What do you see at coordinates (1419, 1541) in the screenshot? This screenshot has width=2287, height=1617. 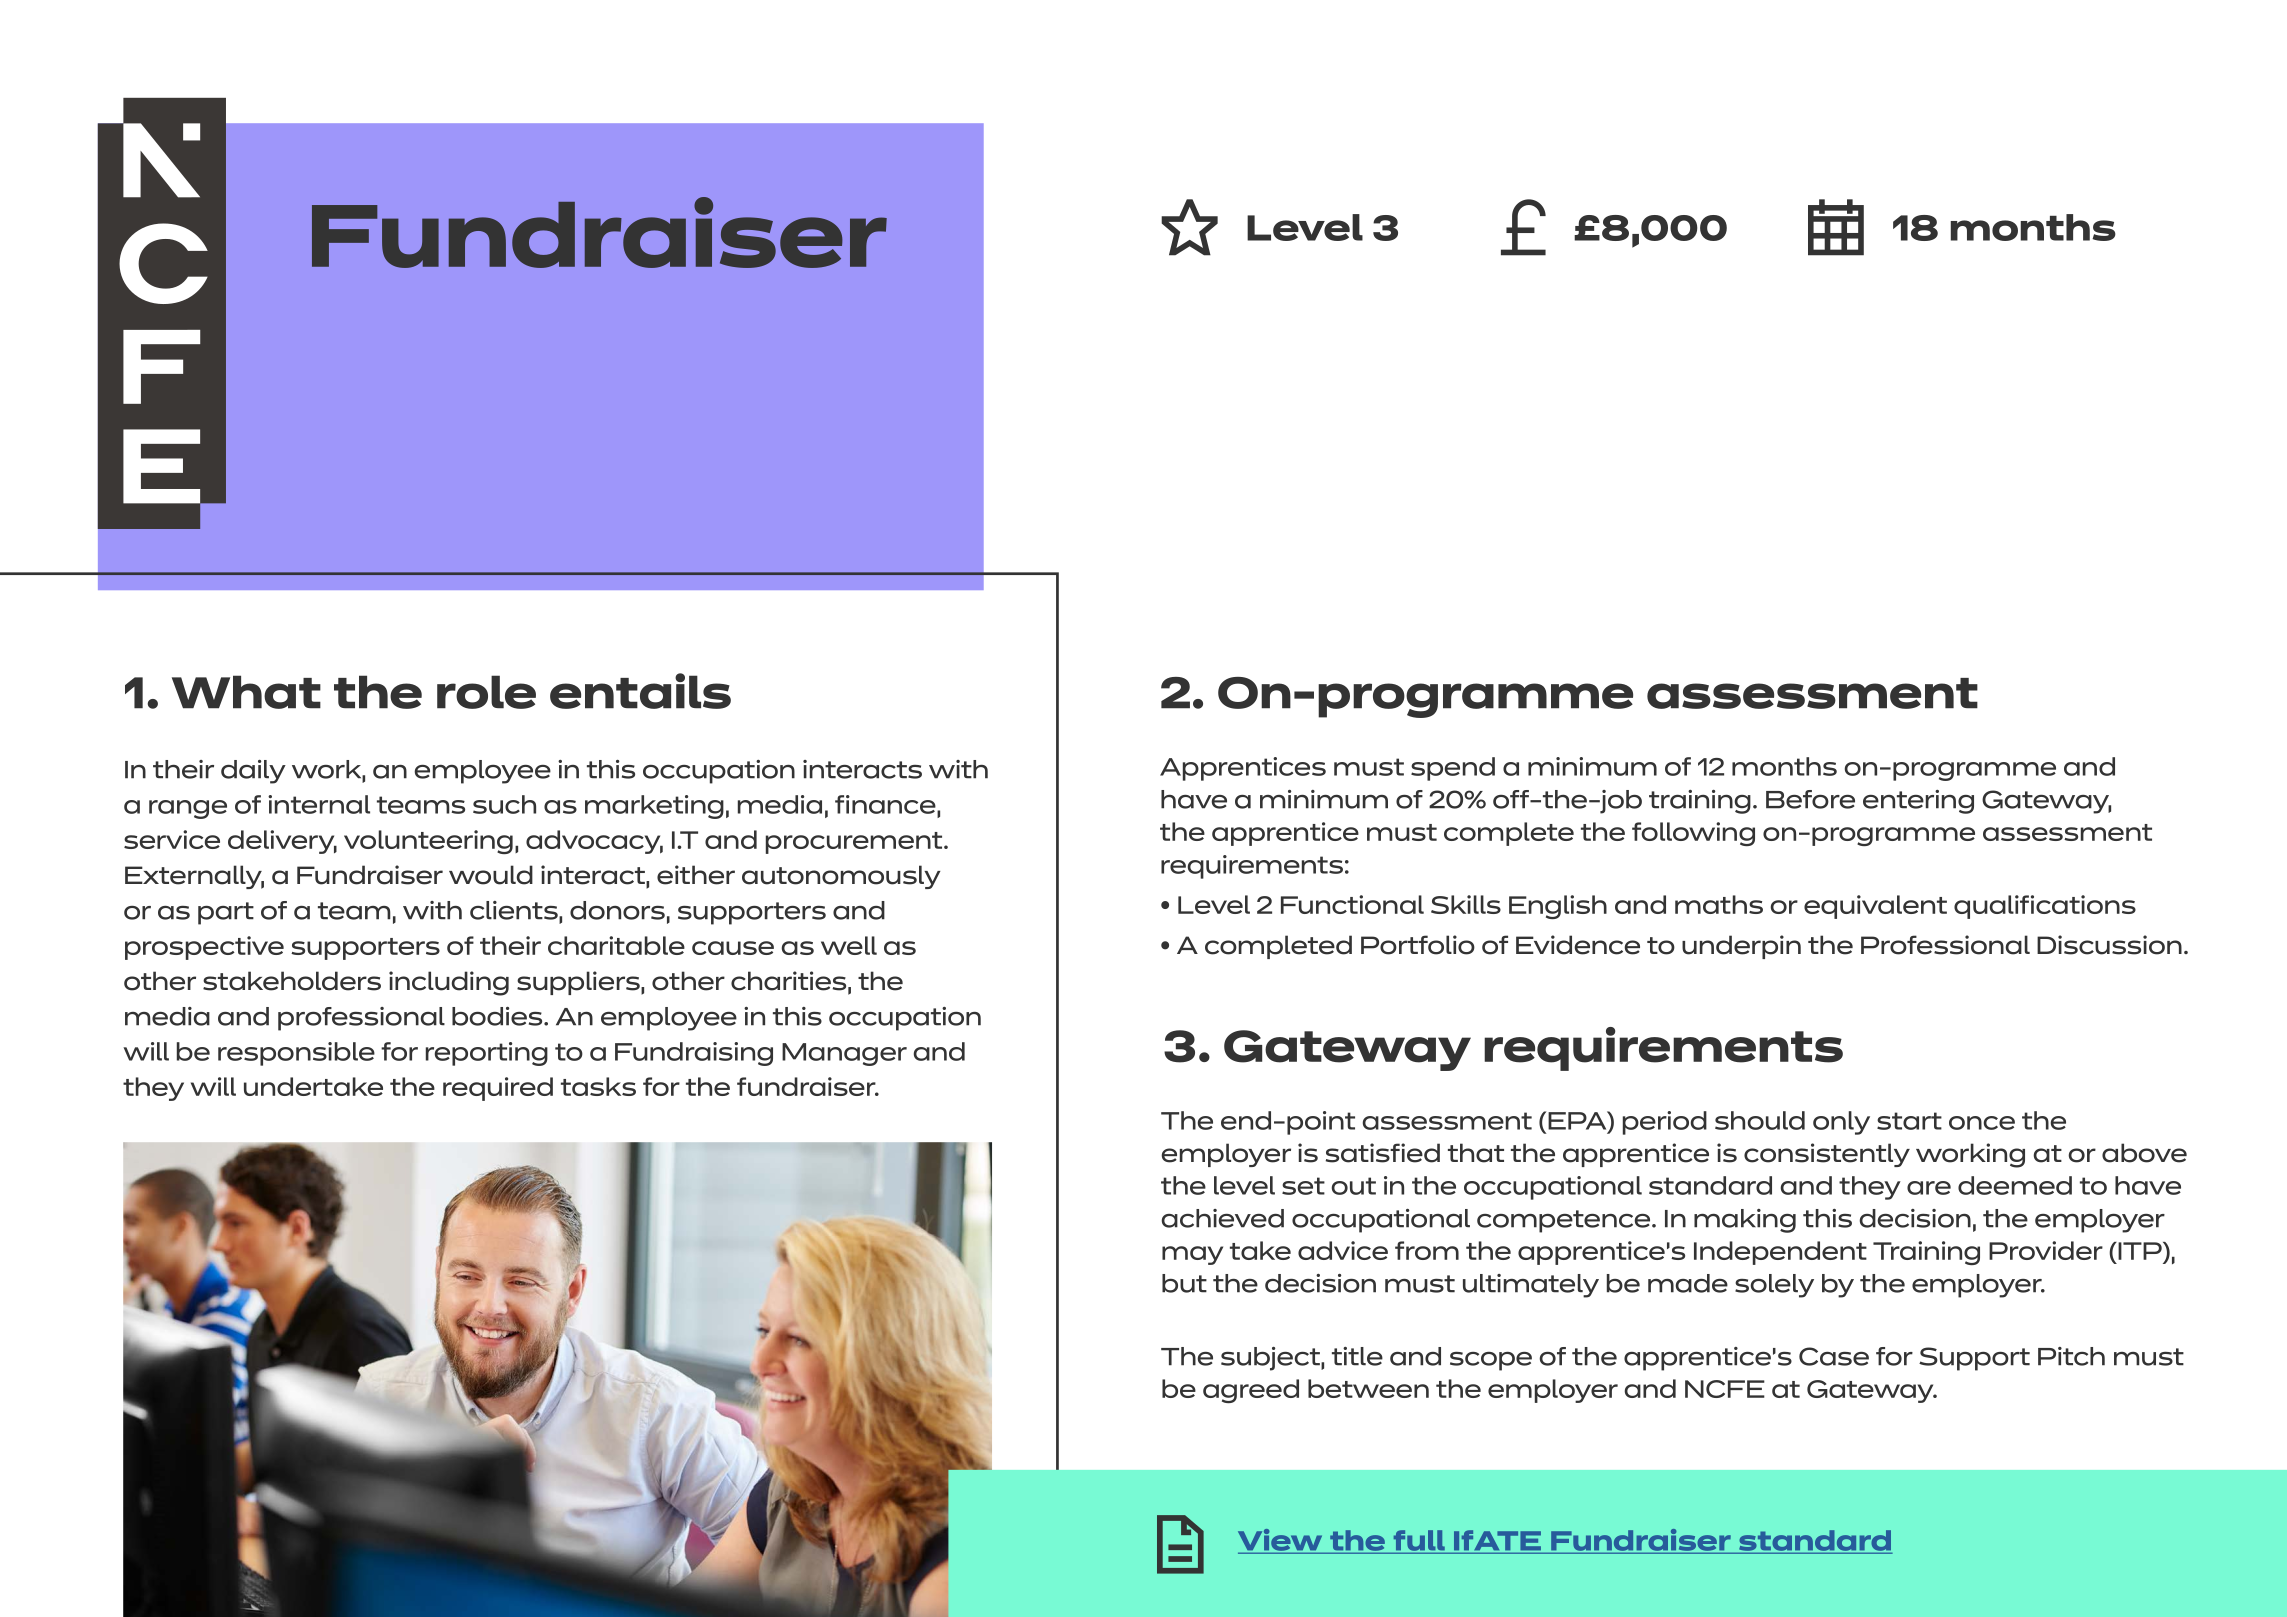 I see `full` at bounding box center [1419, 1541].
